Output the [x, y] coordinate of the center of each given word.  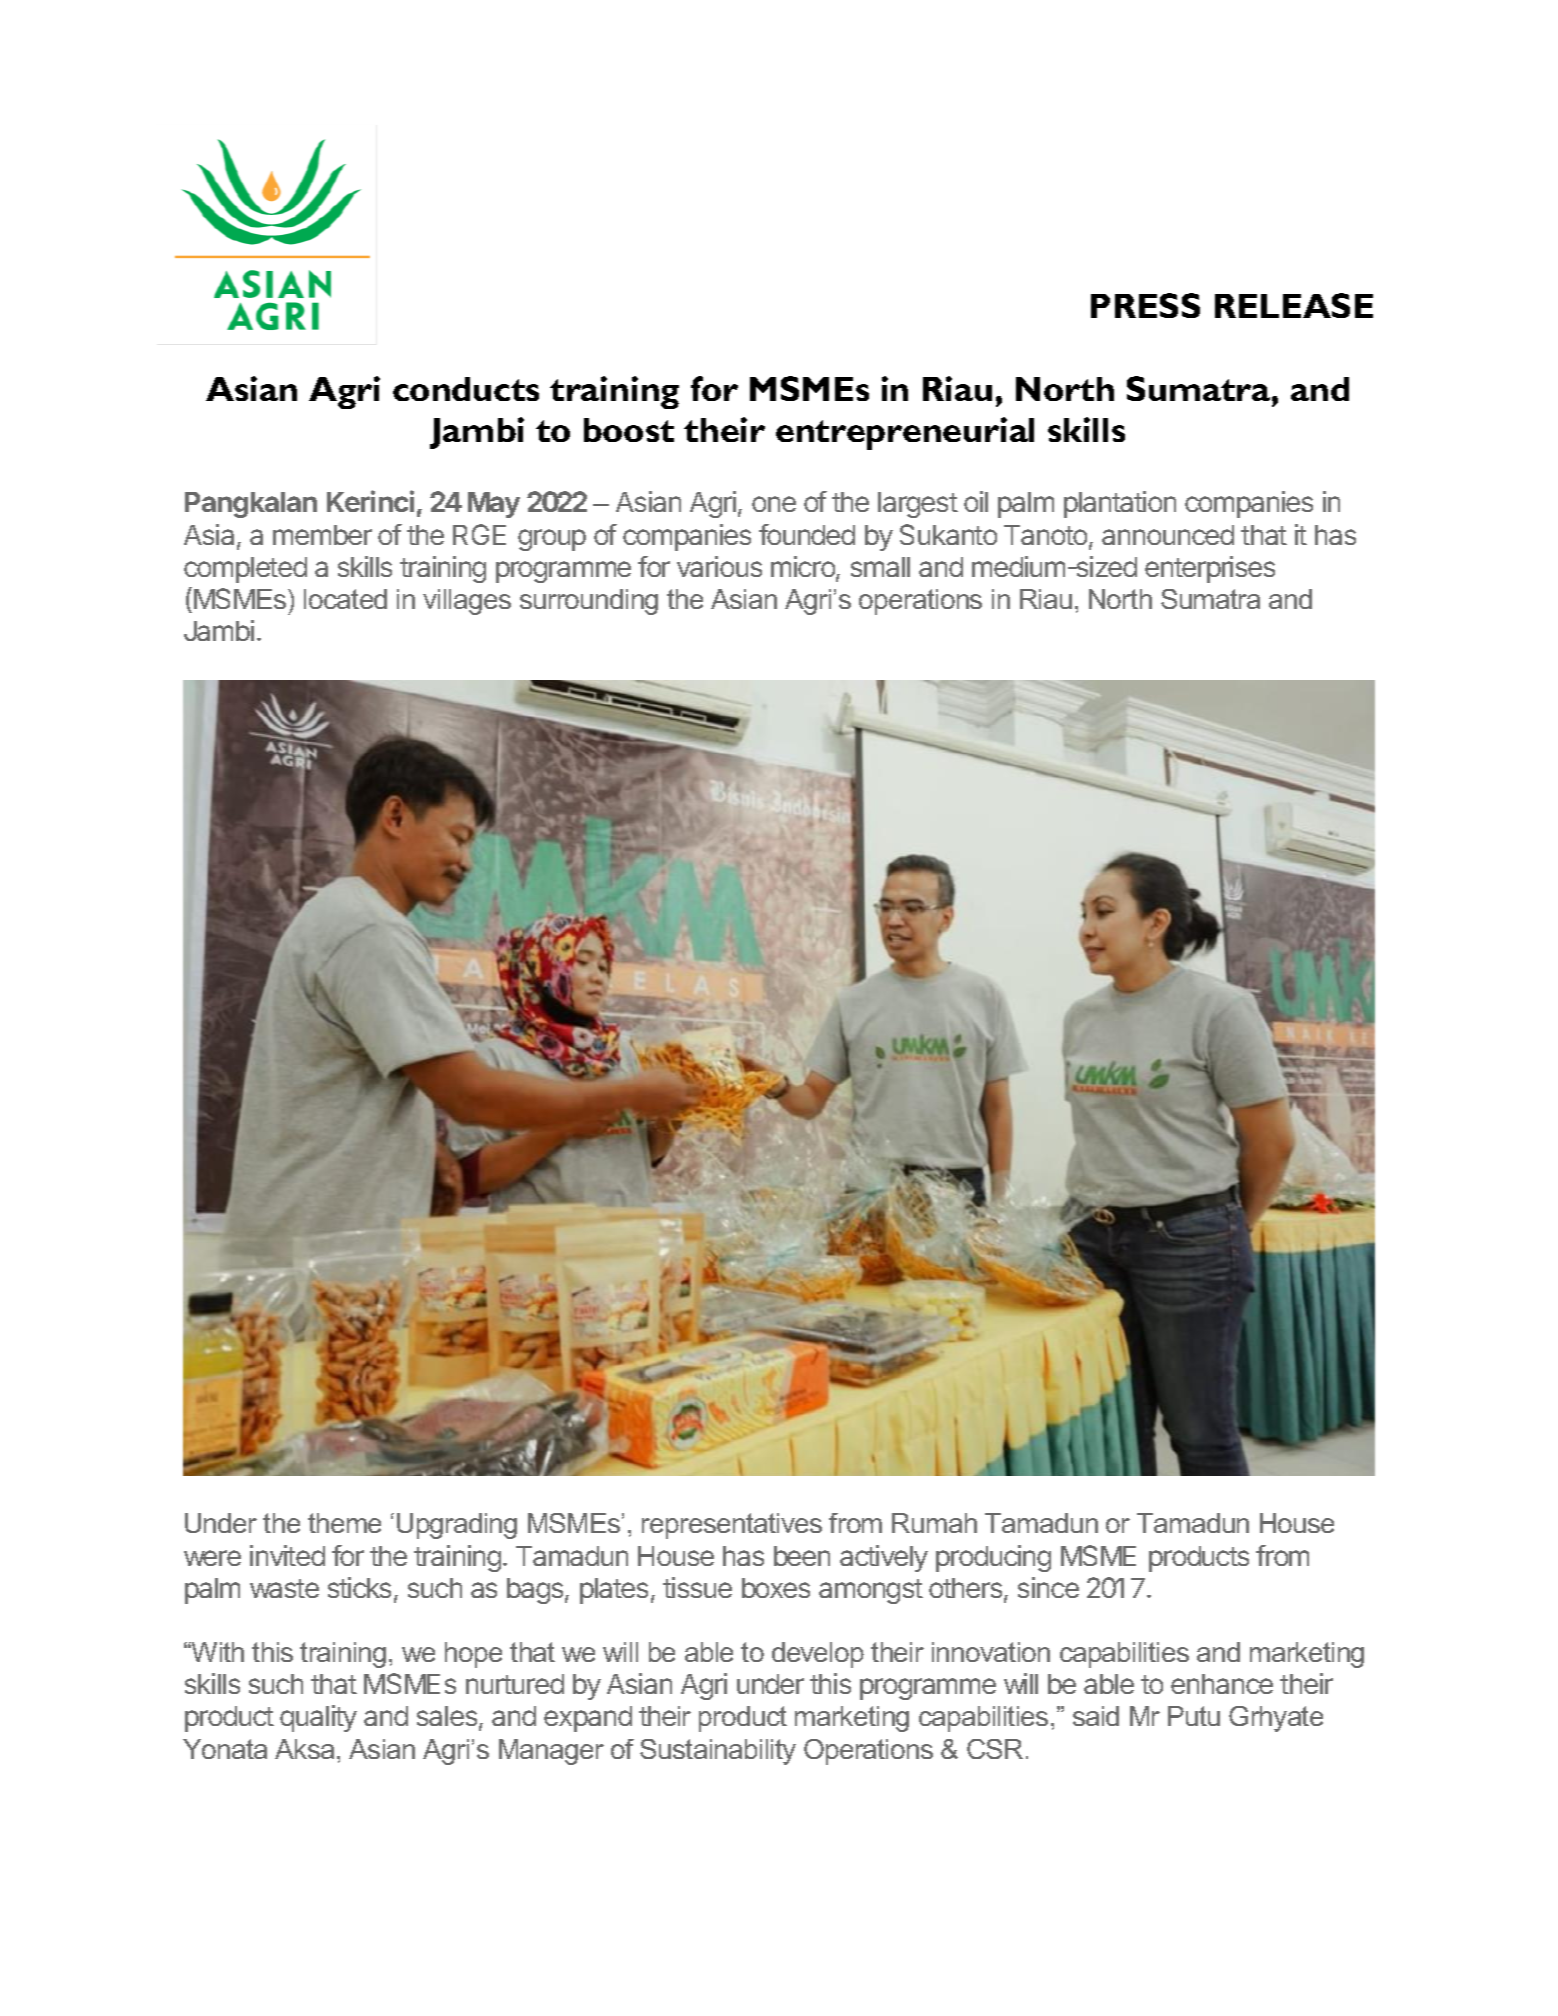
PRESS [1145, 305]
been [802, 1556]
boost [629, 430]
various [719, 566]
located [345, 599]
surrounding [589, 602]
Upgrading [457, 1526]
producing [993, 1558]
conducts [466, 389]
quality [318, 1718]
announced [1168, 535]
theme [344, 1523]
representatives [732, 1526]
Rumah [934, 1523]
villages [467, 602]
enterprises [1210, 569]
